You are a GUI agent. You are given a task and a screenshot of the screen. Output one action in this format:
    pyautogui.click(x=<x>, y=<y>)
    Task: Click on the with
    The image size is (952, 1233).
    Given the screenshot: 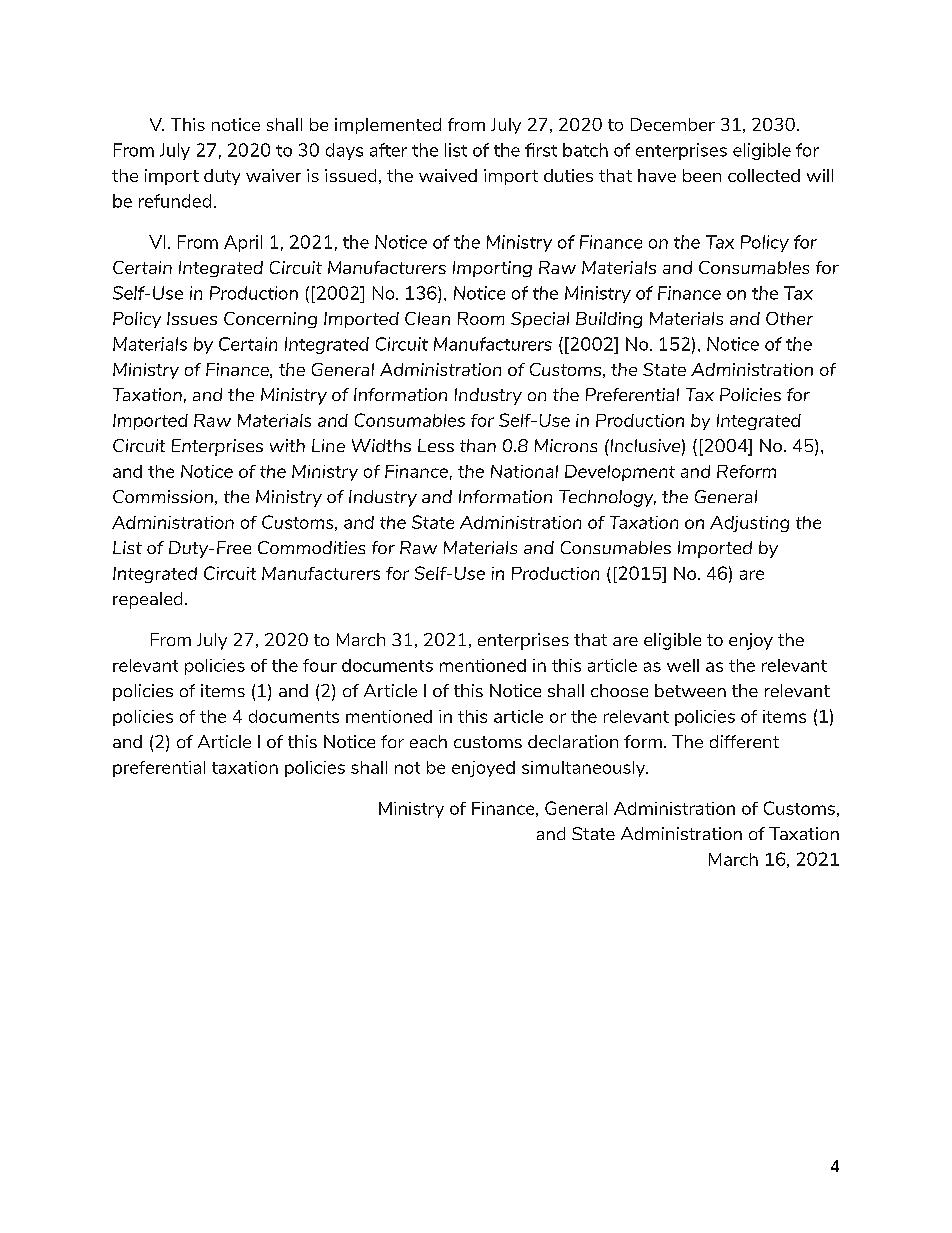 What is the action you would take?
    pyautogui.click(x=287, y=445)
